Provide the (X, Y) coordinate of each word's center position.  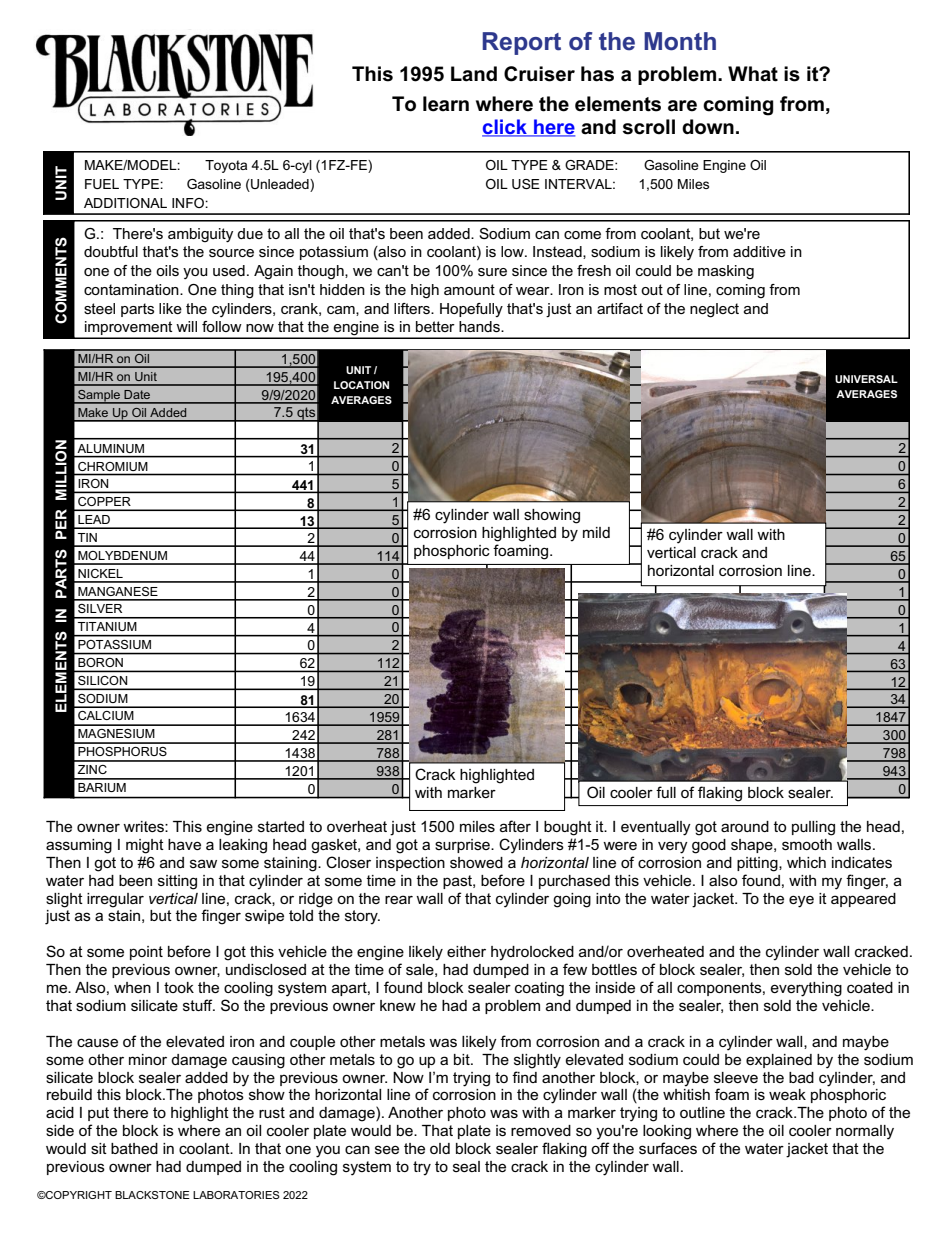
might (145, 846)
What (753, 74)
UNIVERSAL (866, 379)
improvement (129, 329)
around (745, 826)
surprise (463, 846)
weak (787, 1094)
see (387, 1149)
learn (446, 104)
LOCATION (361, 385)
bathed (134, 1148)
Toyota (226, 166)
